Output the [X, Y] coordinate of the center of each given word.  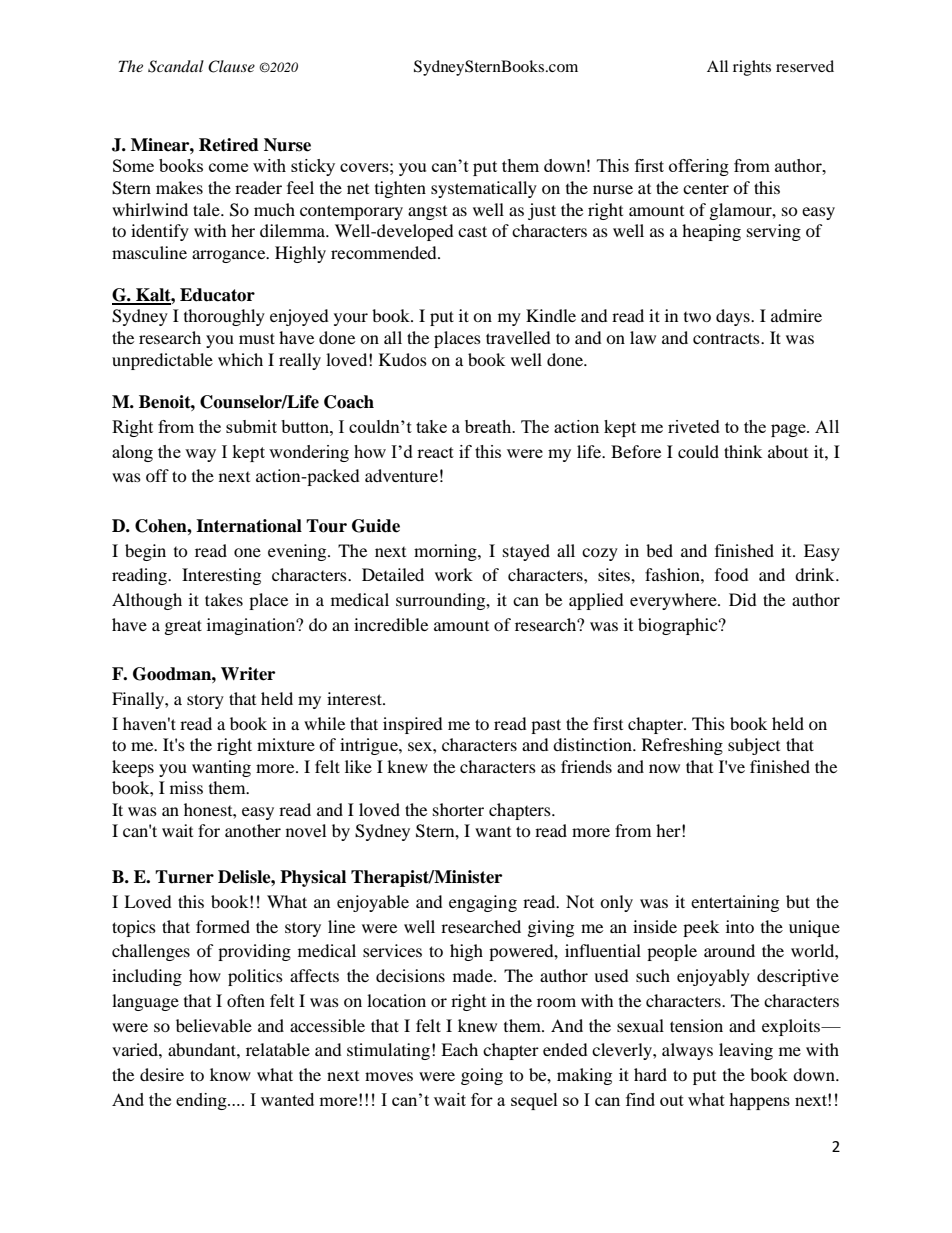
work [454, 574]
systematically [484, 189]
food [732, 574]
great [183, 627]
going [482, 1076]
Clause [231, 66]
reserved [805, 66]
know [230, 1074]
